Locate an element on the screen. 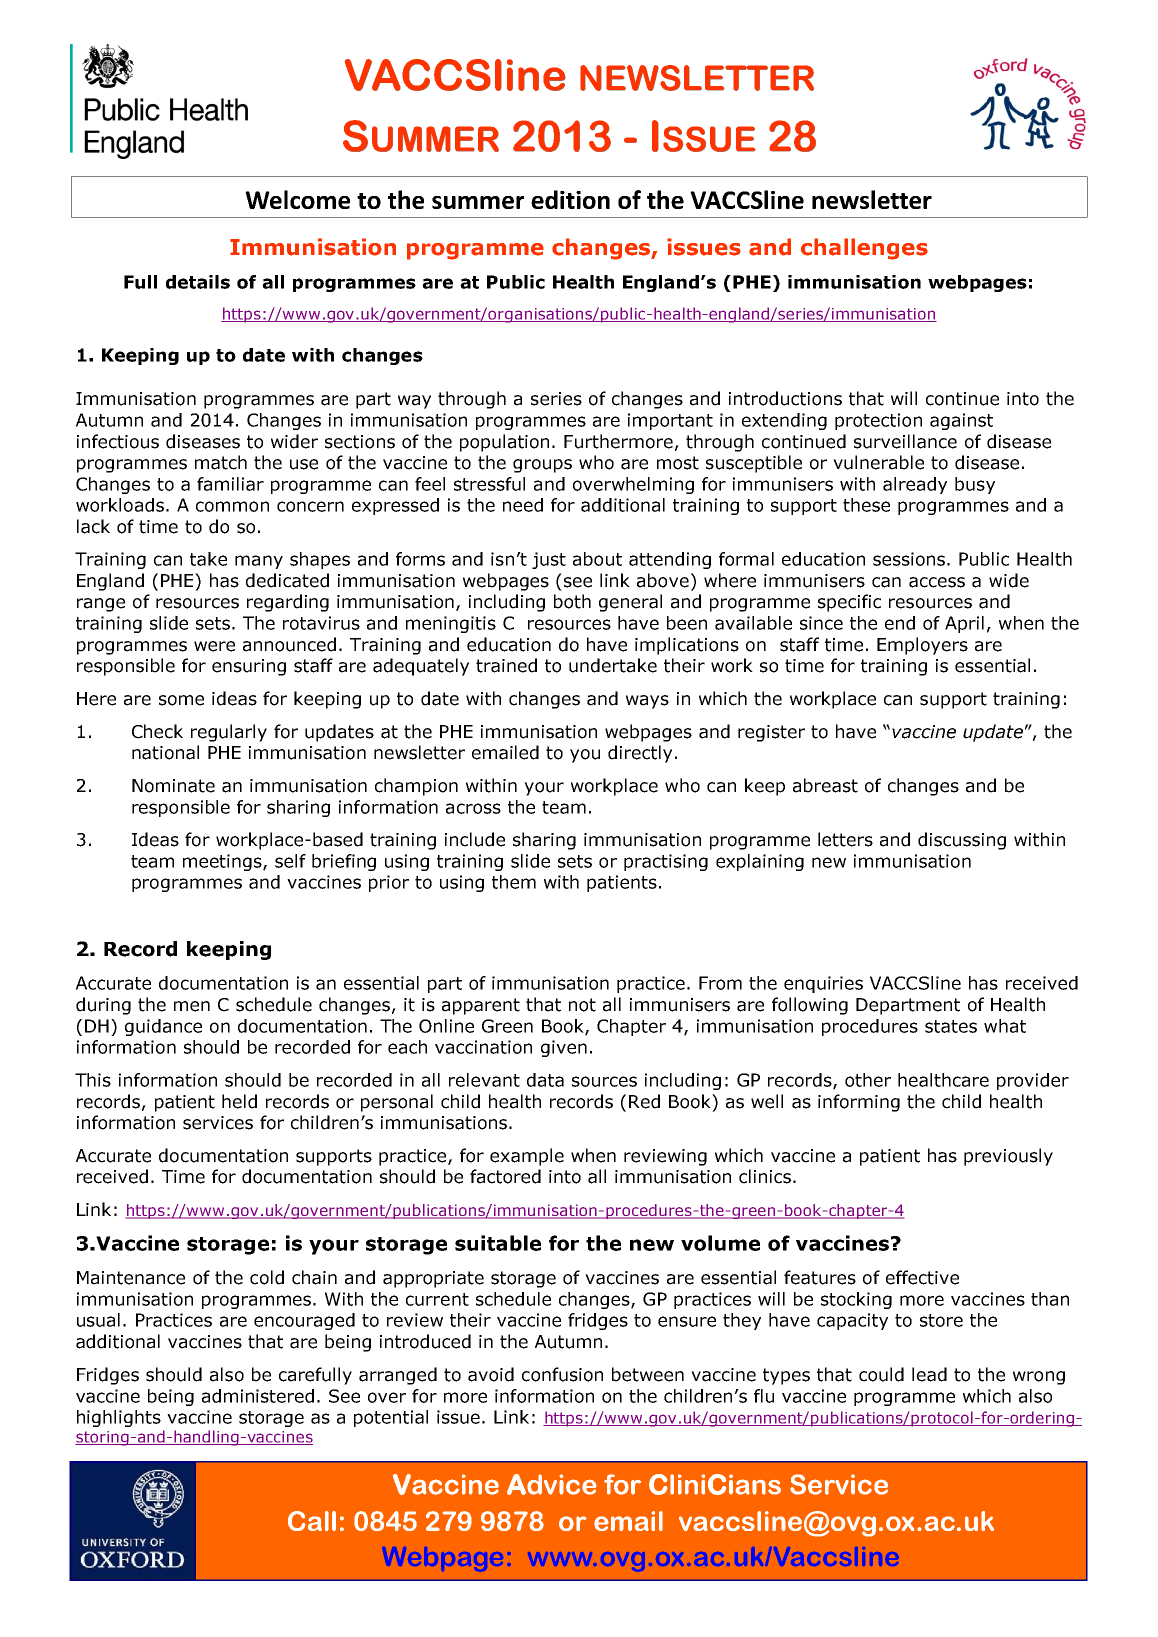 The image size is (1158, 1637). them is located at coordinates (514, 882).
